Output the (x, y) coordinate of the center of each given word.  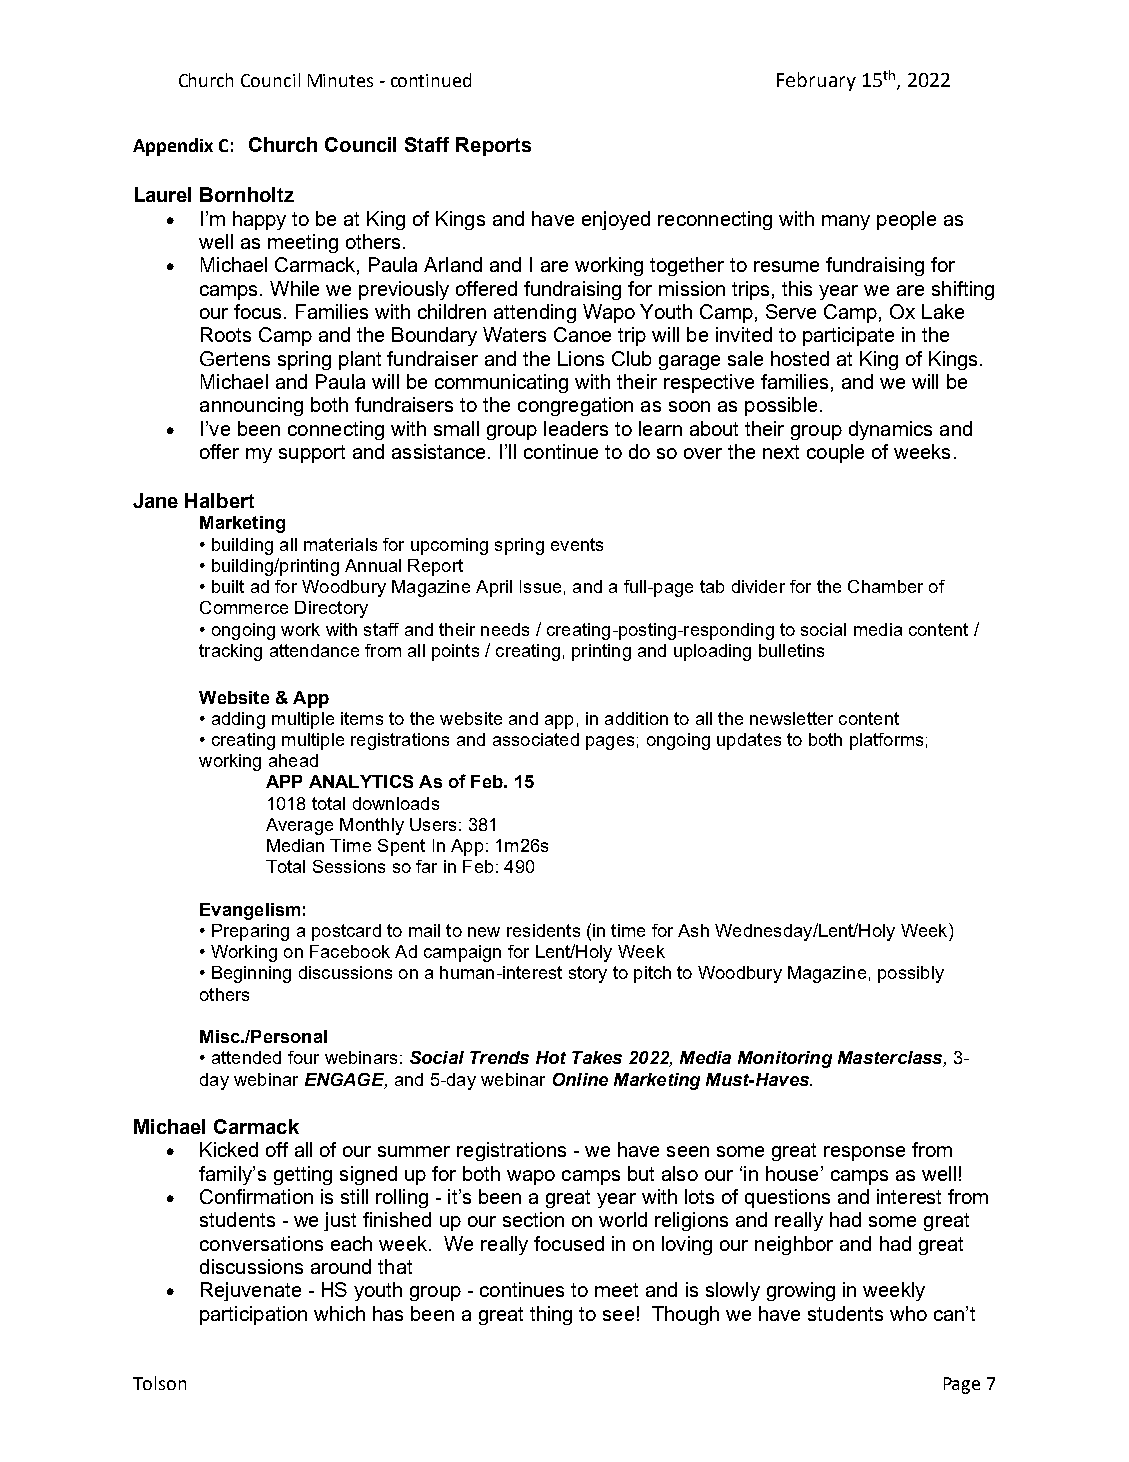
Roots (226, 334)
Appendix (173, 147)
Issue (540, 586)
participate (848, 336)
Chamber (885, 586)
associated (536, 739)
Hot (551, 1057)
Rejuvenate (251, 1291)
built (228, 586)
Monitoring (785, 1059)
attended (246, 1057)
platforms (886, 741)
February (816, 81)
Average (299, 826)
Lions (581, 358)
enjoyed (616, 220)
